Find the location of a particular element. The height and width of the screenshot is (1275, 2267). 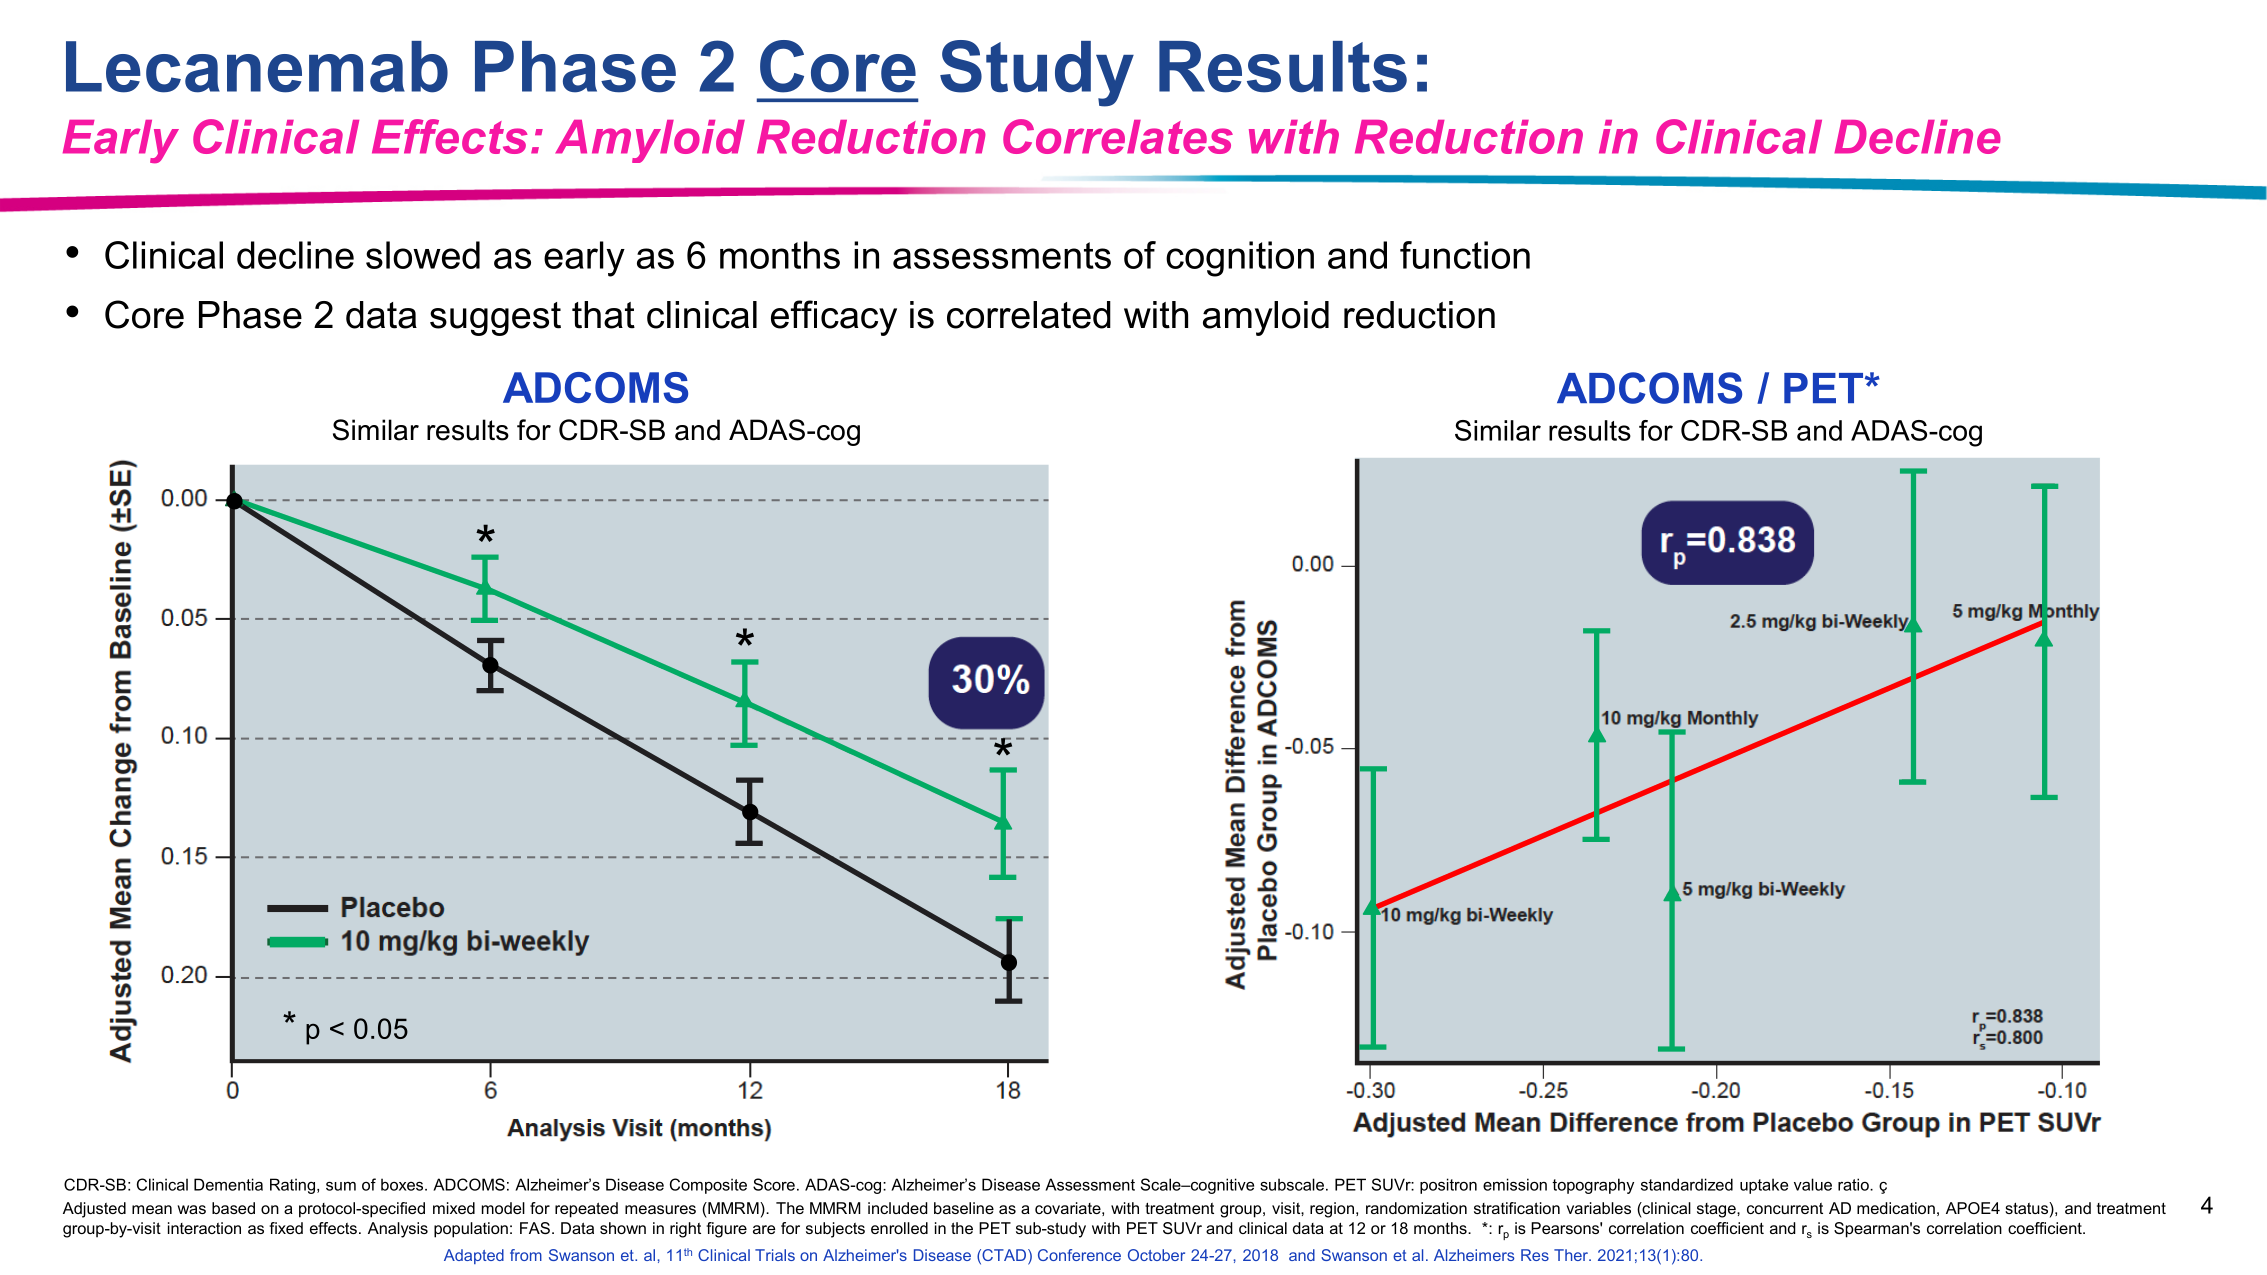

Correlates is located at coordinates (1118, 136).
